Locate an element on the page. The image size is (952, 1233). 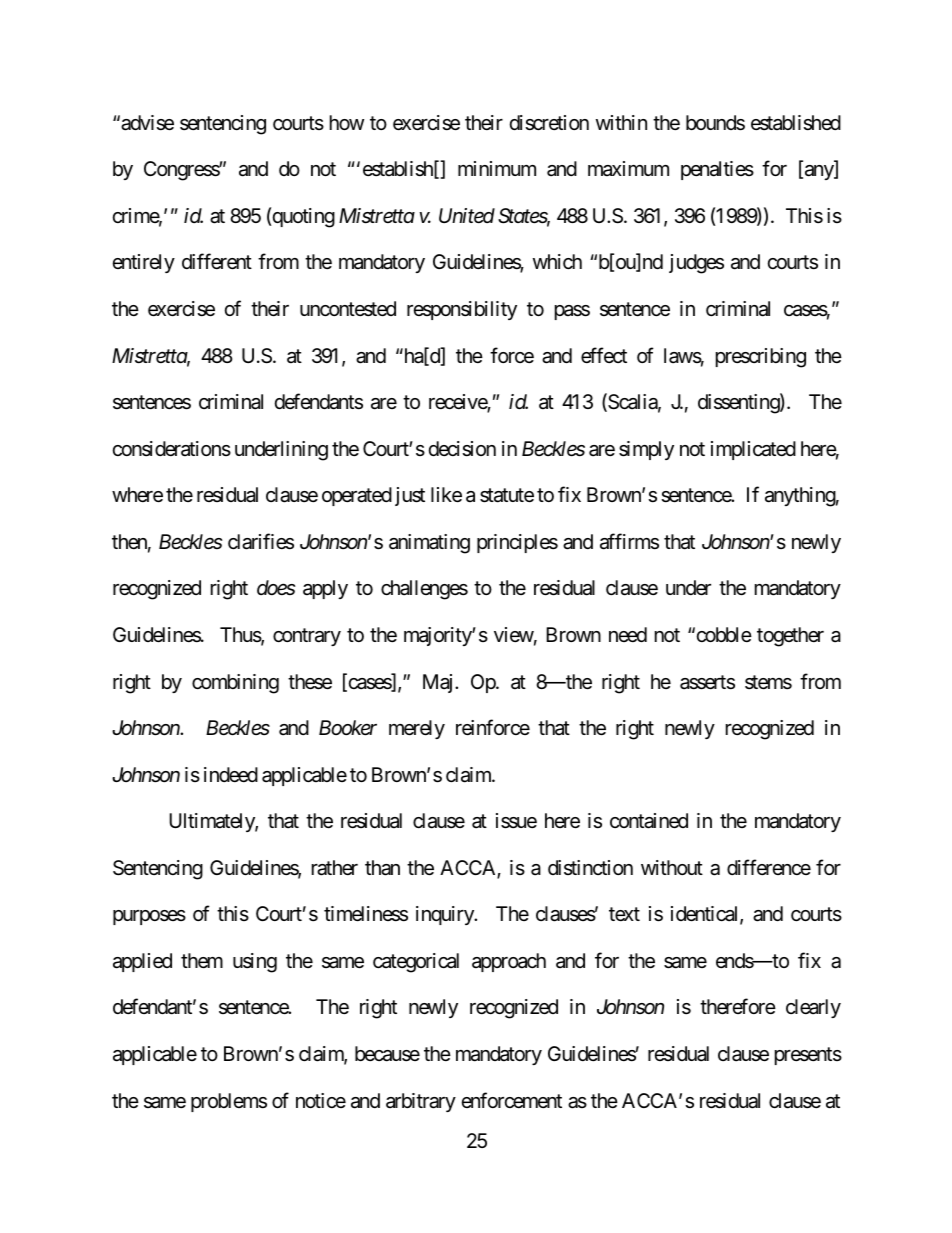
indeed is located at coordinates (231, 774).
